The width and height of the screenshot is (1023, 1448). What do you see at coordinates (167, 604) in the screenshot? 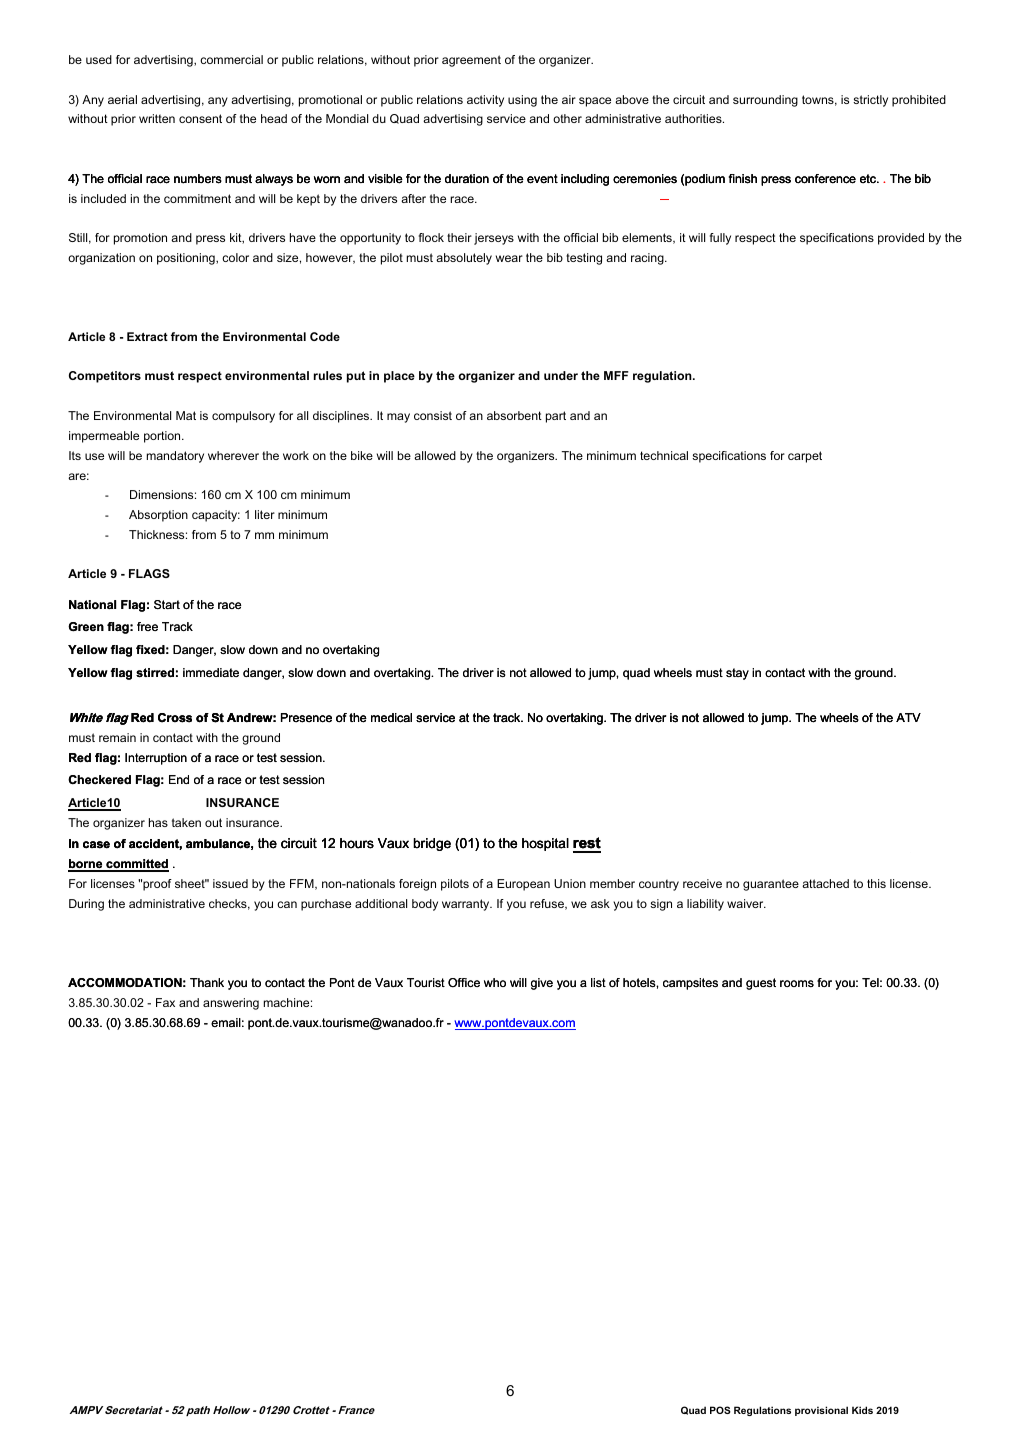
I see `Start` at bounding box center [167, 604].
